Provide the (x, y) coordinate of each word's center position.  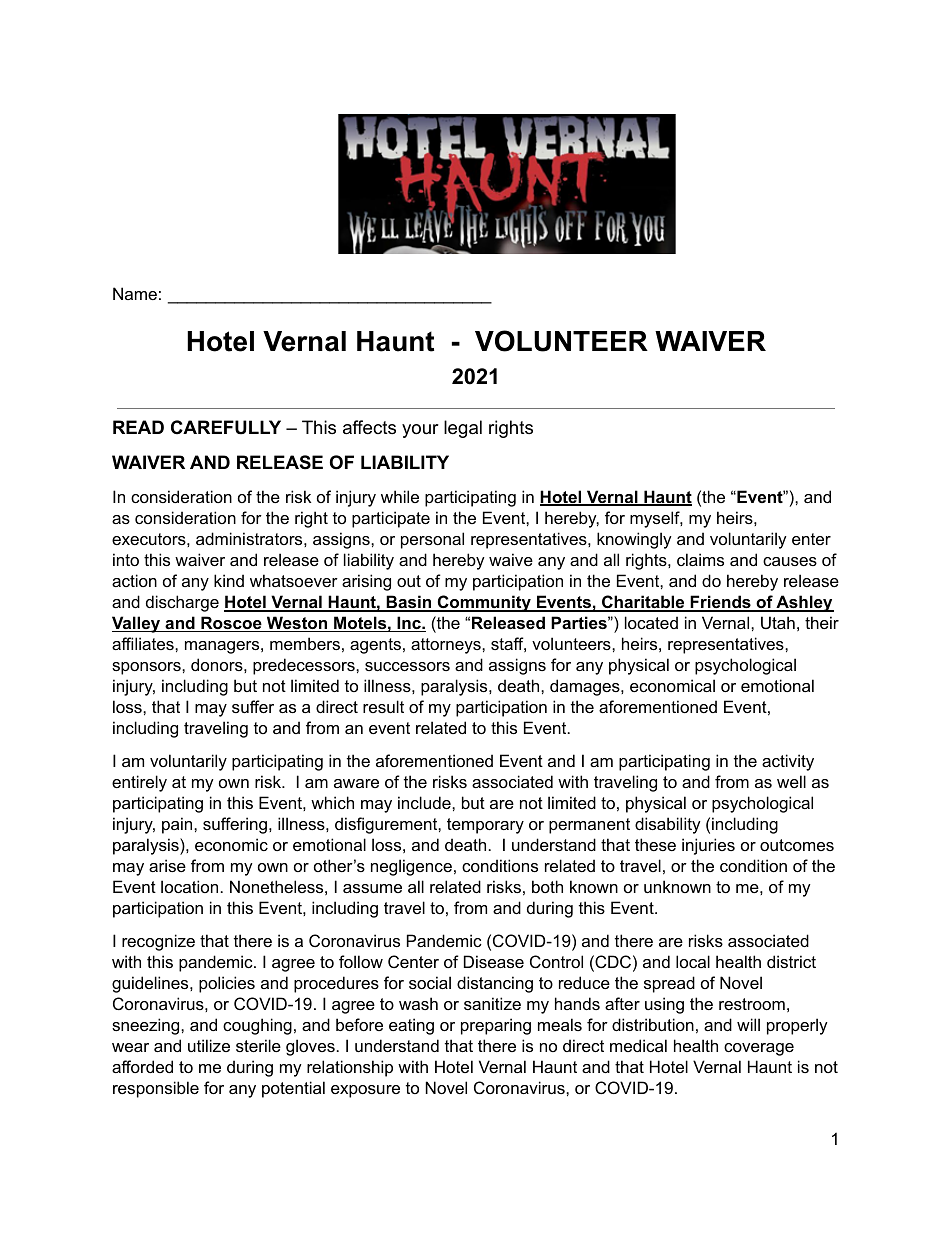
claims (700, 559)
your (420, 431)
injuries (708, 846)
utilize (209, 1045)
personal (432, 540)
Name (135, 293)
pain (178, 825)
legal (463, 429)
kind (229, 580)
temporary (485, 826)
